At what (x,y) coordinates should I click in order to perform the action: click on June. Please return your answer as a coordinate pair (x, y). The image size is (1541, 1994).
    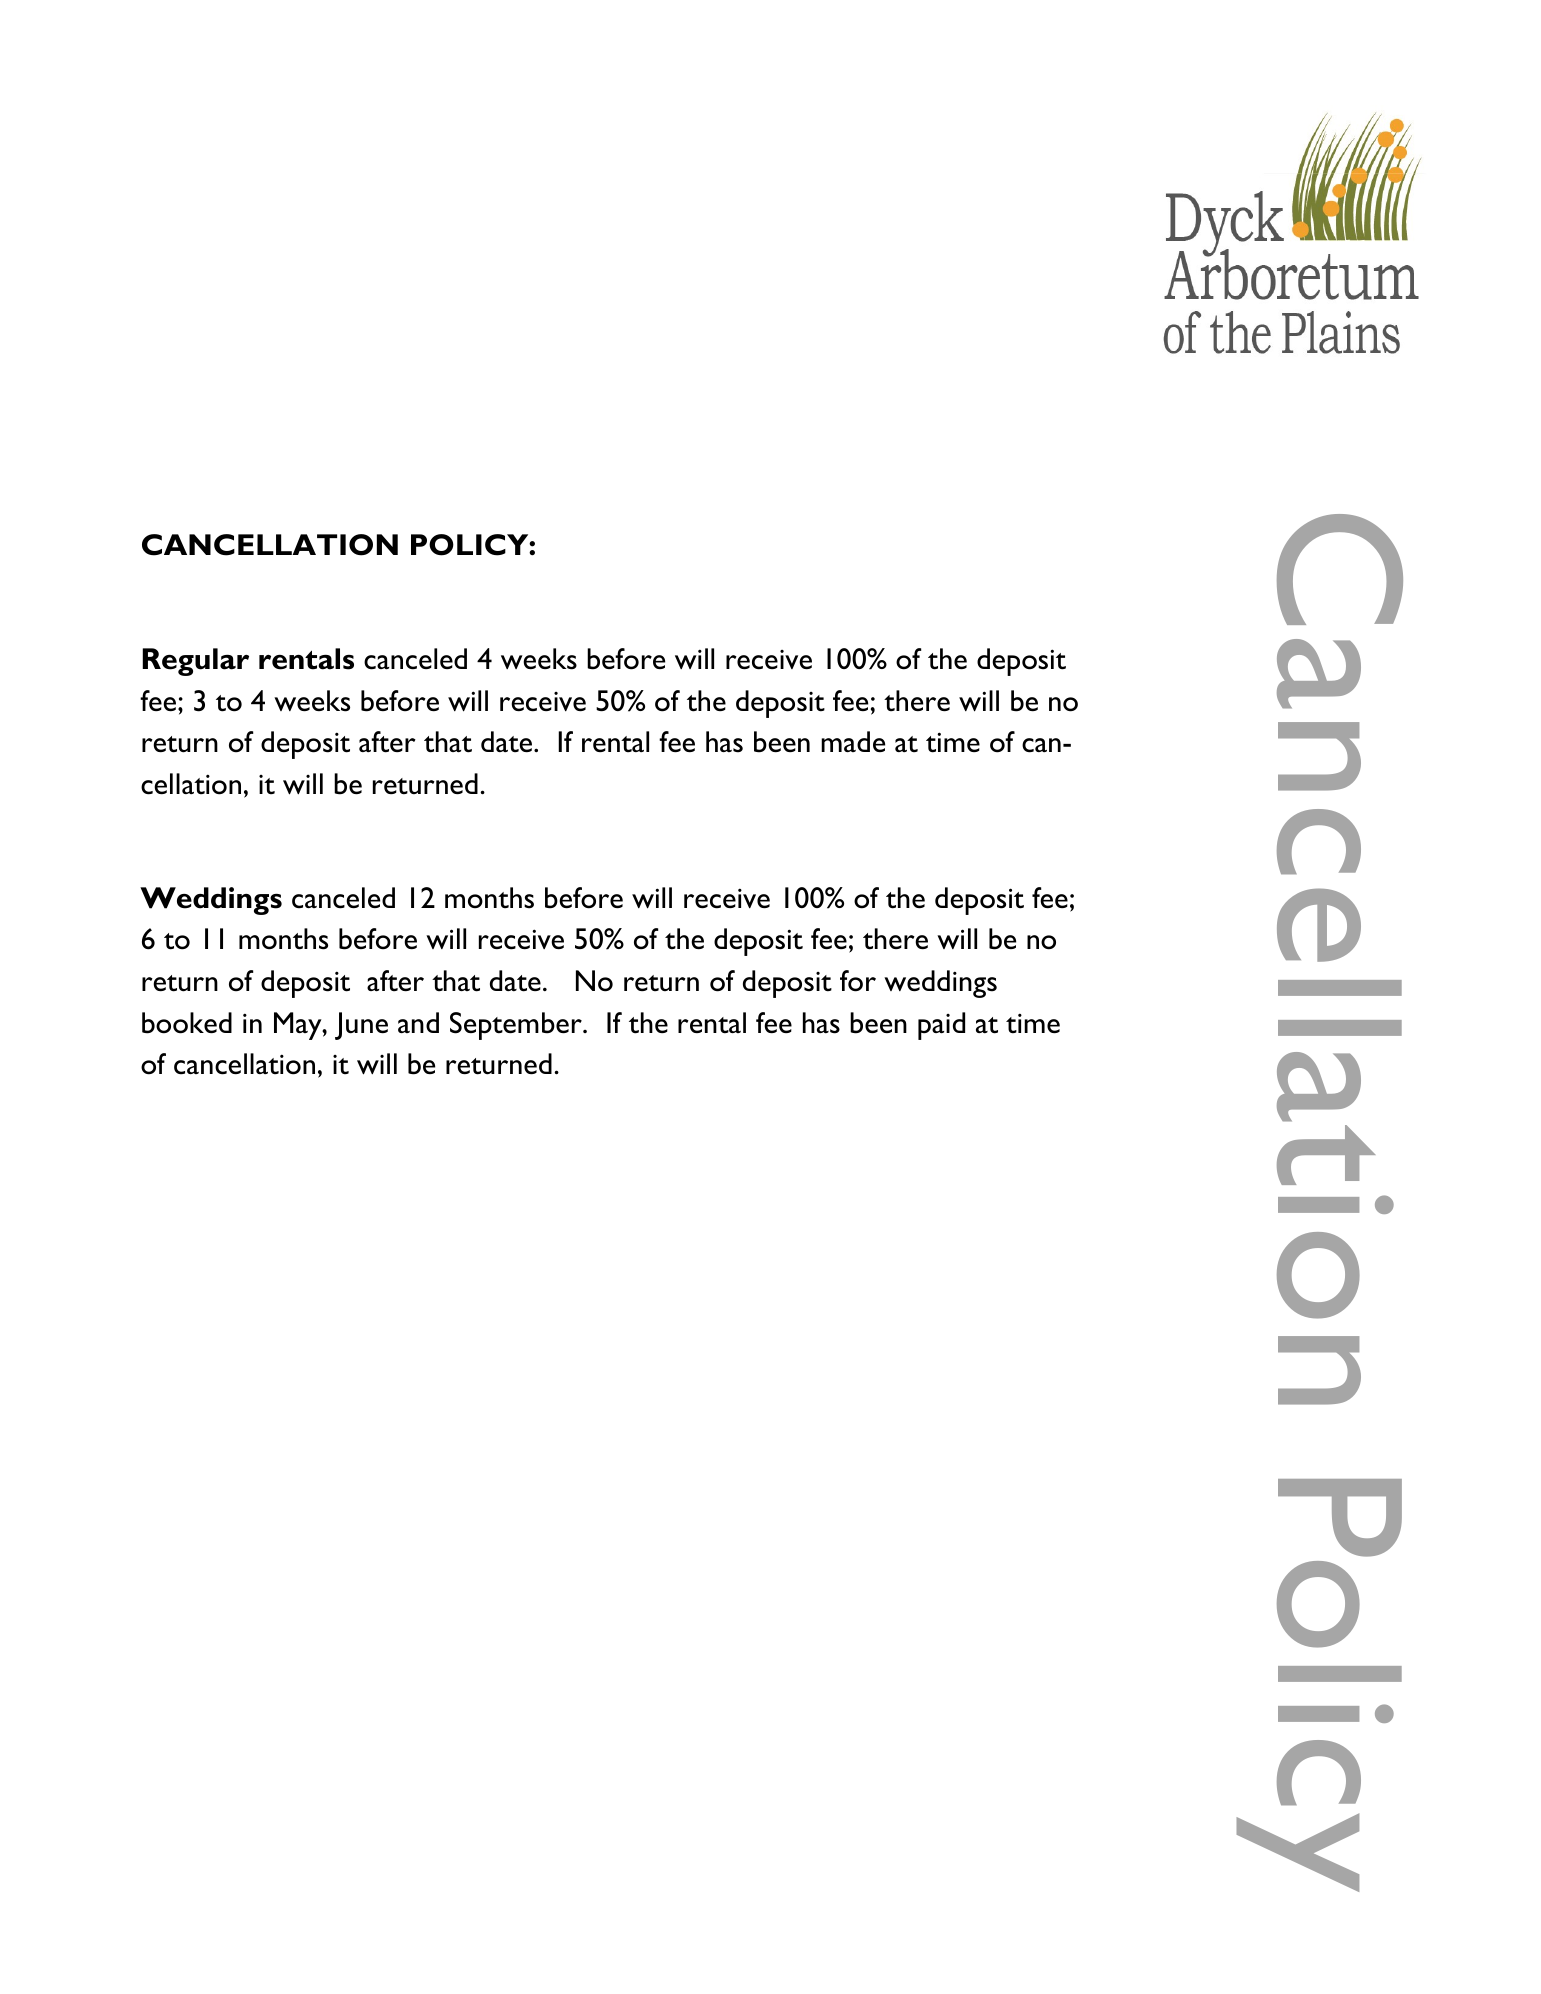
    Looking at the image, I should click on (361, 1026).
